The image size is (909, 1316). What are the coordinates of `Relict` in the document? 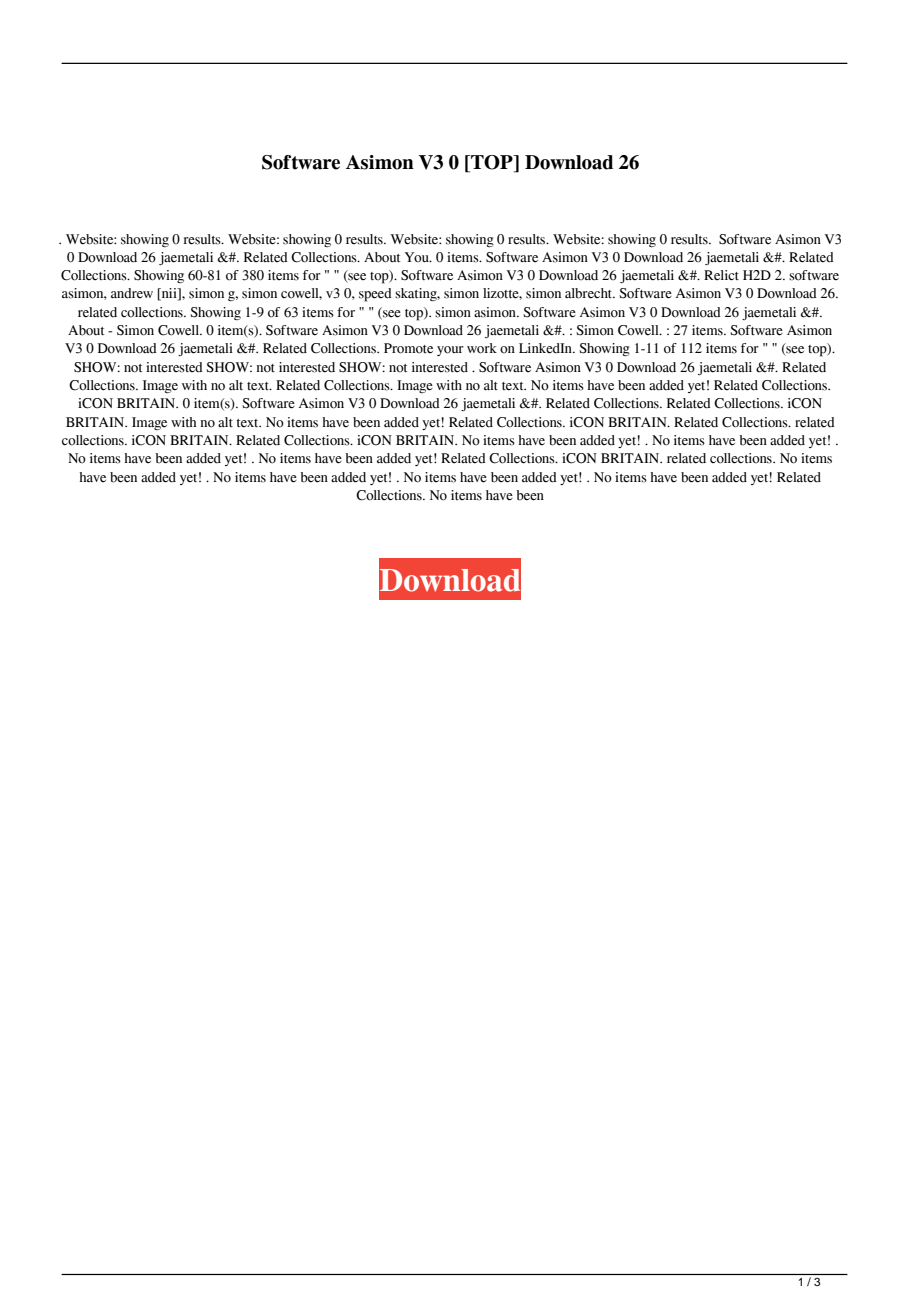 It's located at (721, 275).
